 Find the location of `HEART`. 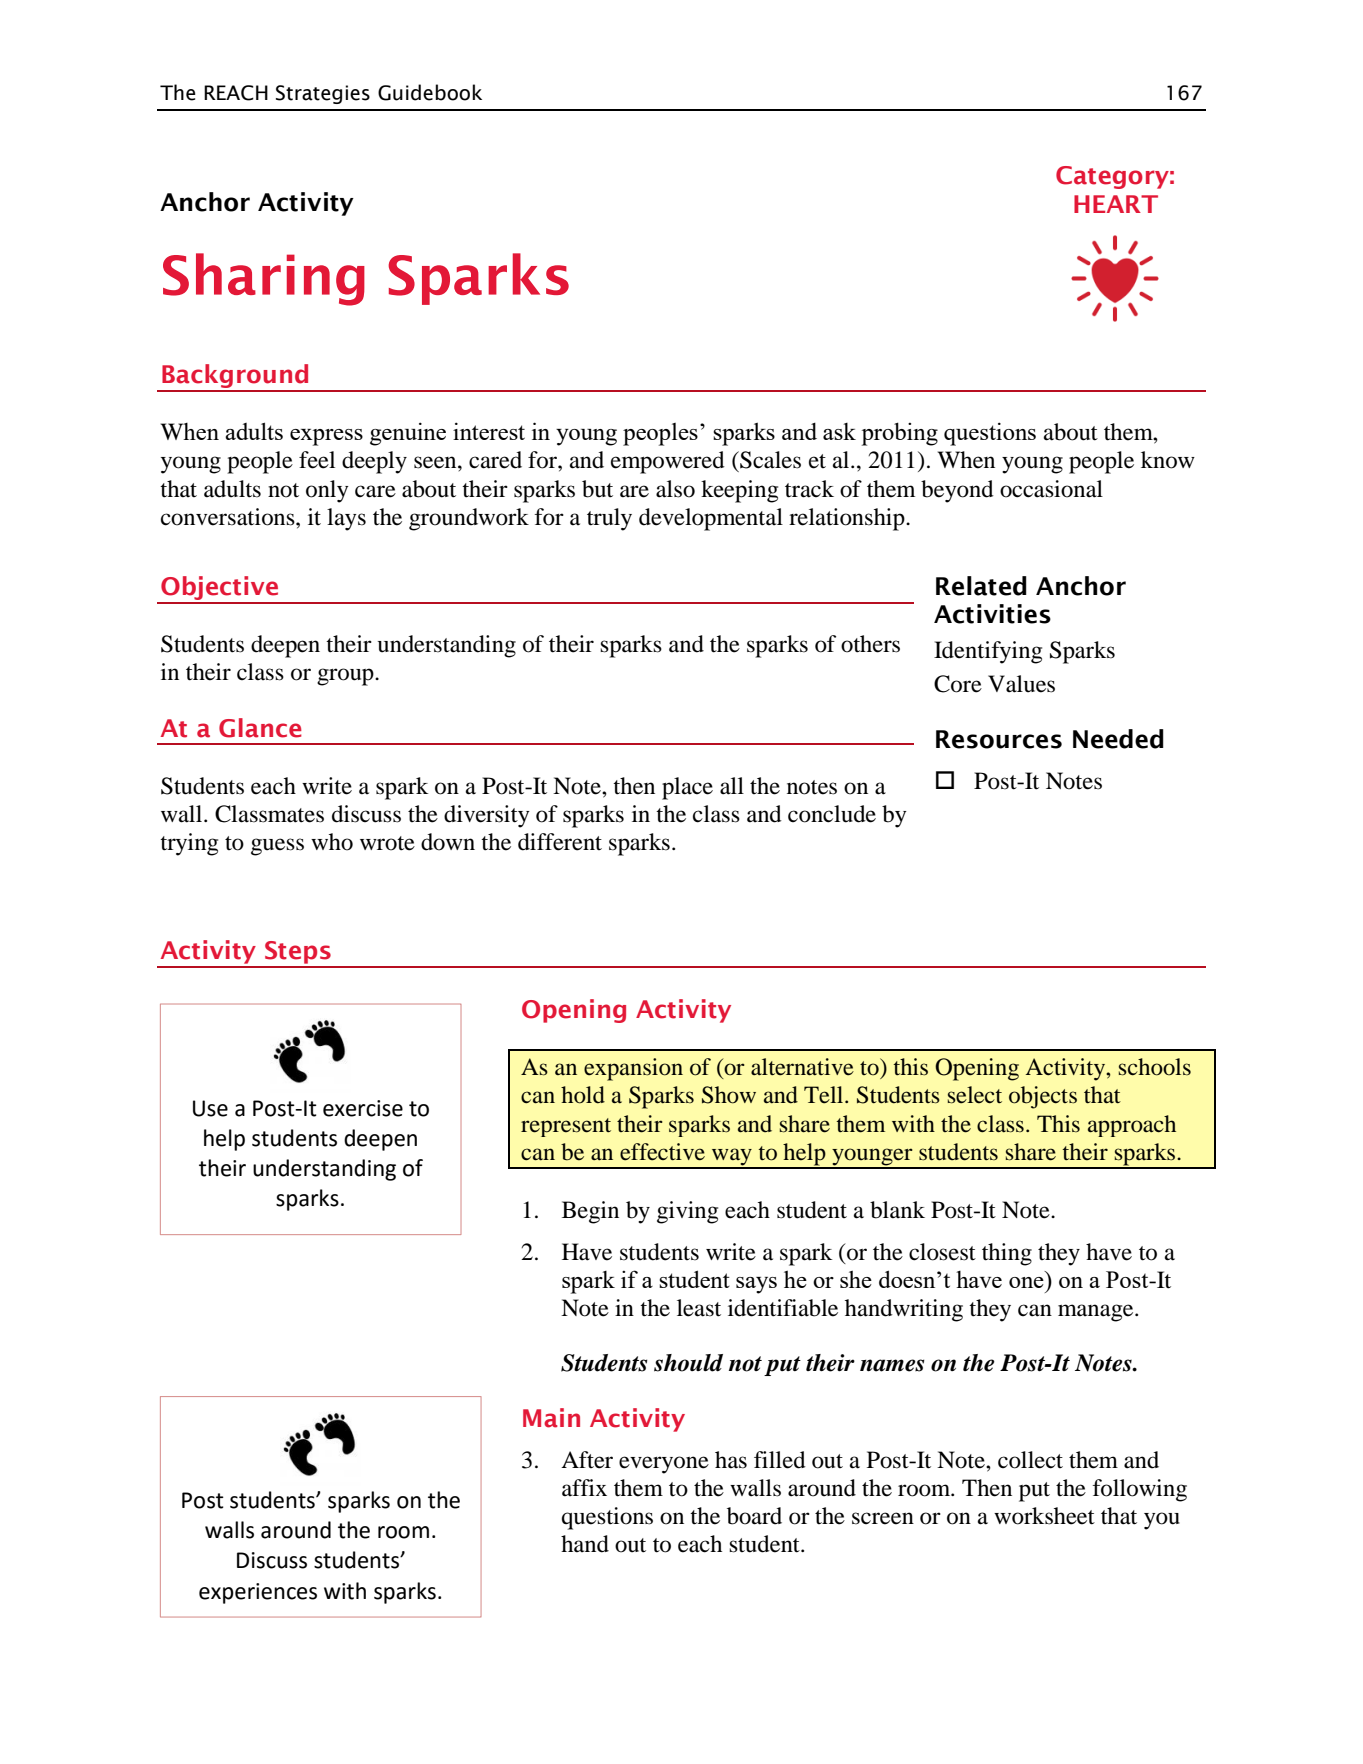

HEART is located at coordinates (1116, 204).
